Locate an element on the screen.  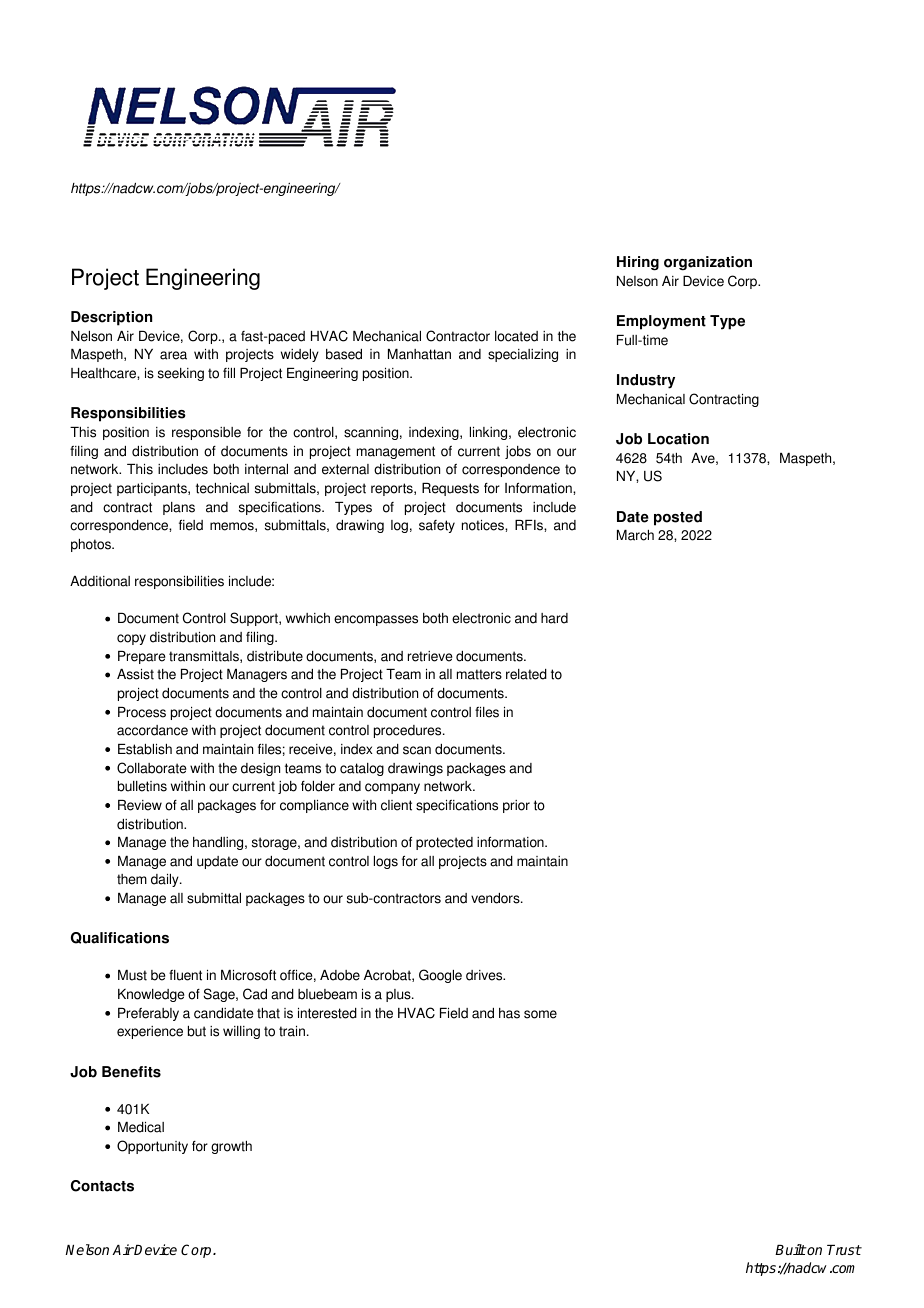
organization is located at coordinates (708, 263).
